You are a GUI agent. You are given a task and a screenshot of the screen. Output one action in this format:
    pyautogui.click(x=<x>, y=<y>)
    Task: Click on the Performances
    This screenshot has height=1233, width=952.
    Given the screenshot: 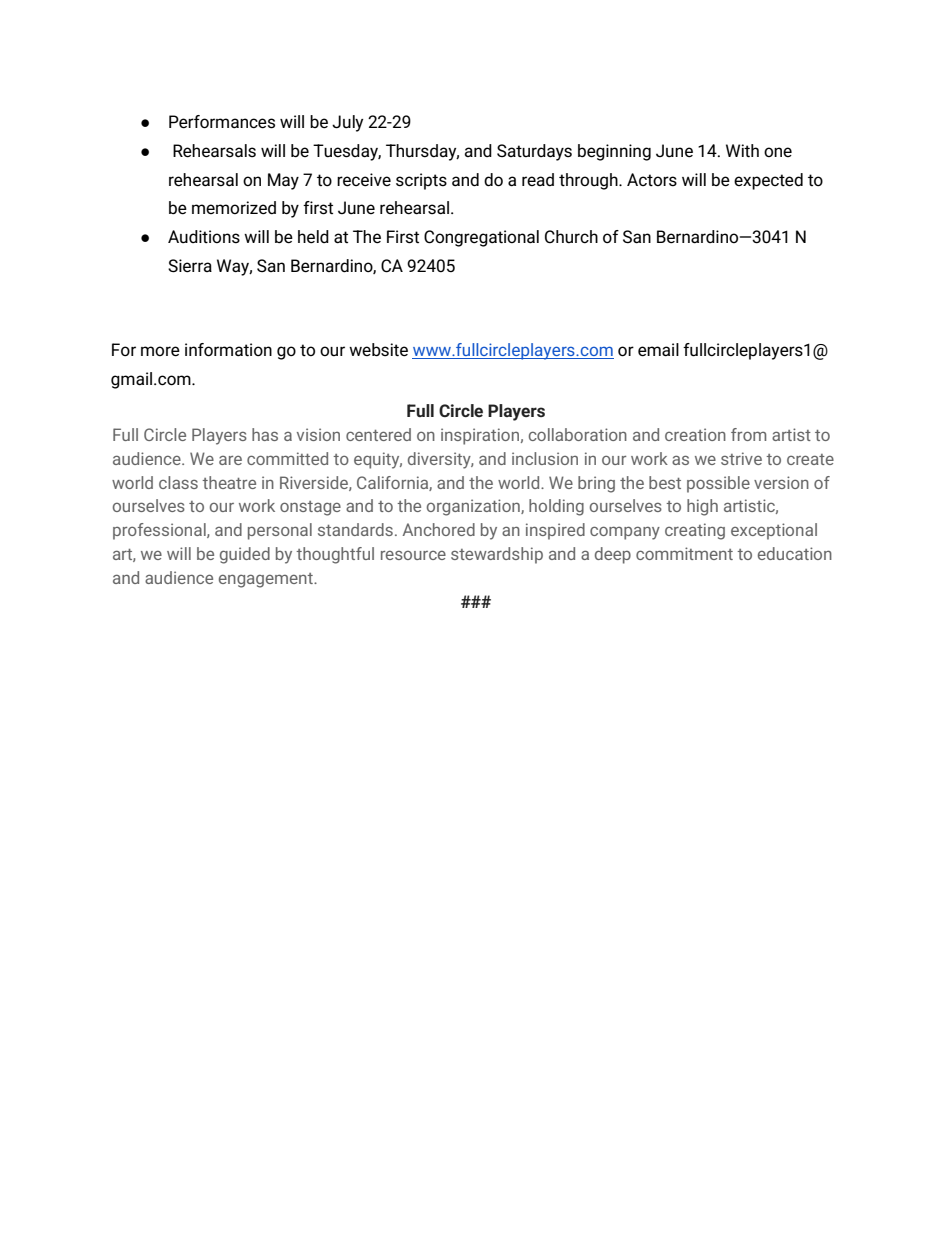 What is the action you would take?
    pyautogui.click(x=222, y=122)
